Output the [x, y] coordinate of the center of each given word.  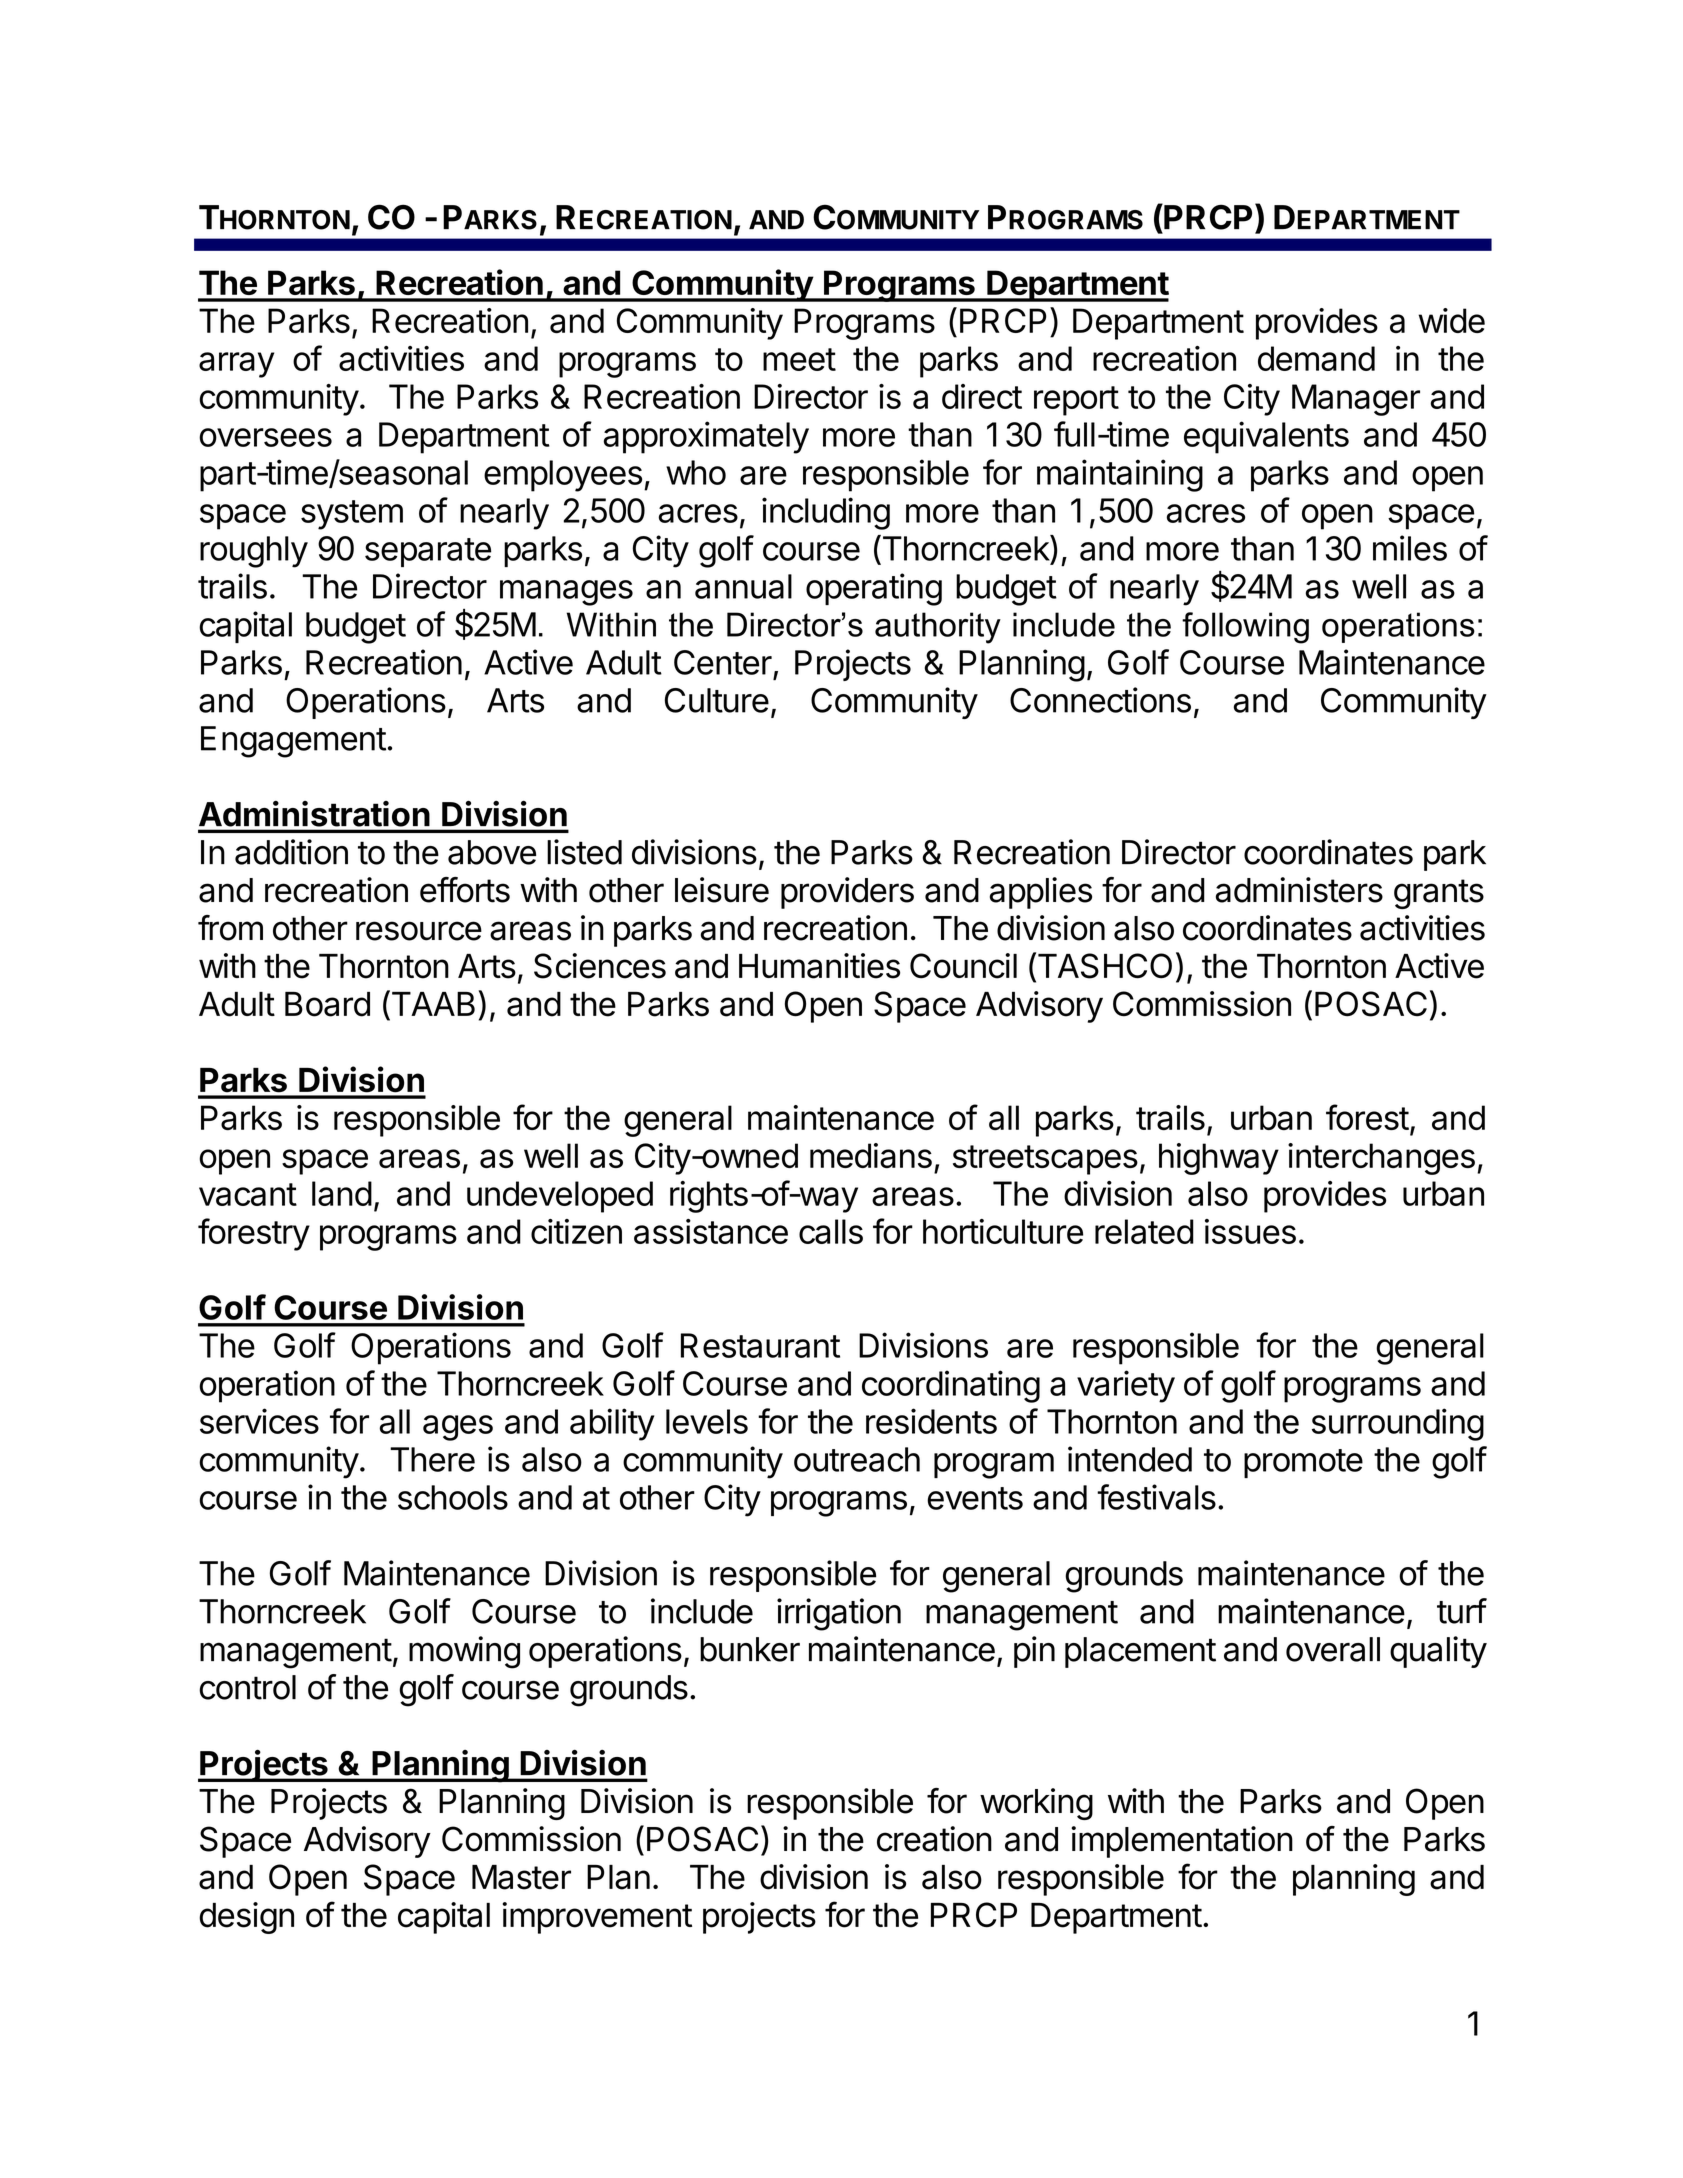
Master [521, 1877]
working [1036, 1804]
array [236, 365]
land [342, 1193]
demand [1316, 358]
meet [799, 359]
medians [871, 1155]
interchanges [1381, 1159]
